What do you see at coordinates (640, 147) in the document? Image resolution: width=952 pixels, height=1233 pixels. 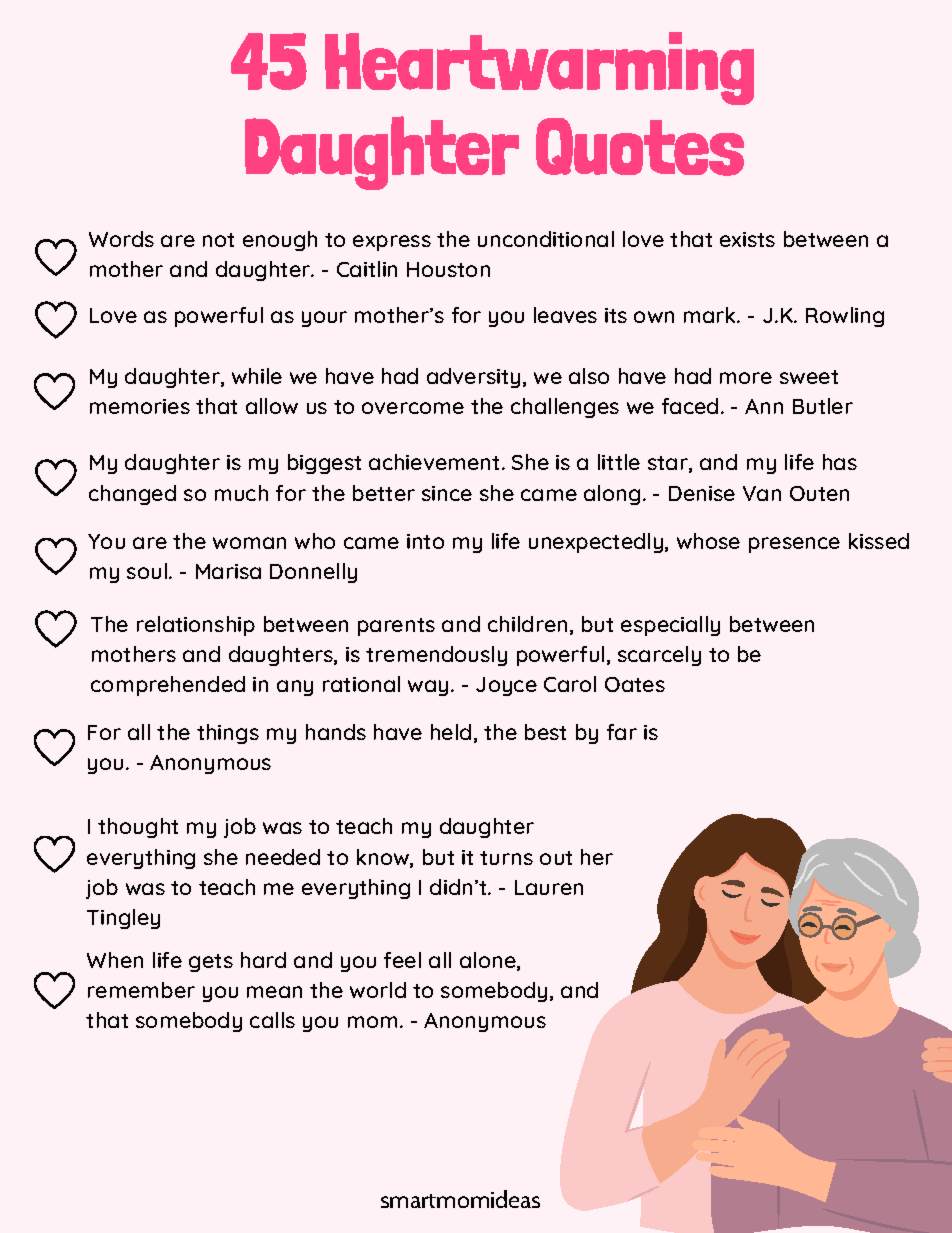 I see `Quotes` at bounding box center [640, 147].
